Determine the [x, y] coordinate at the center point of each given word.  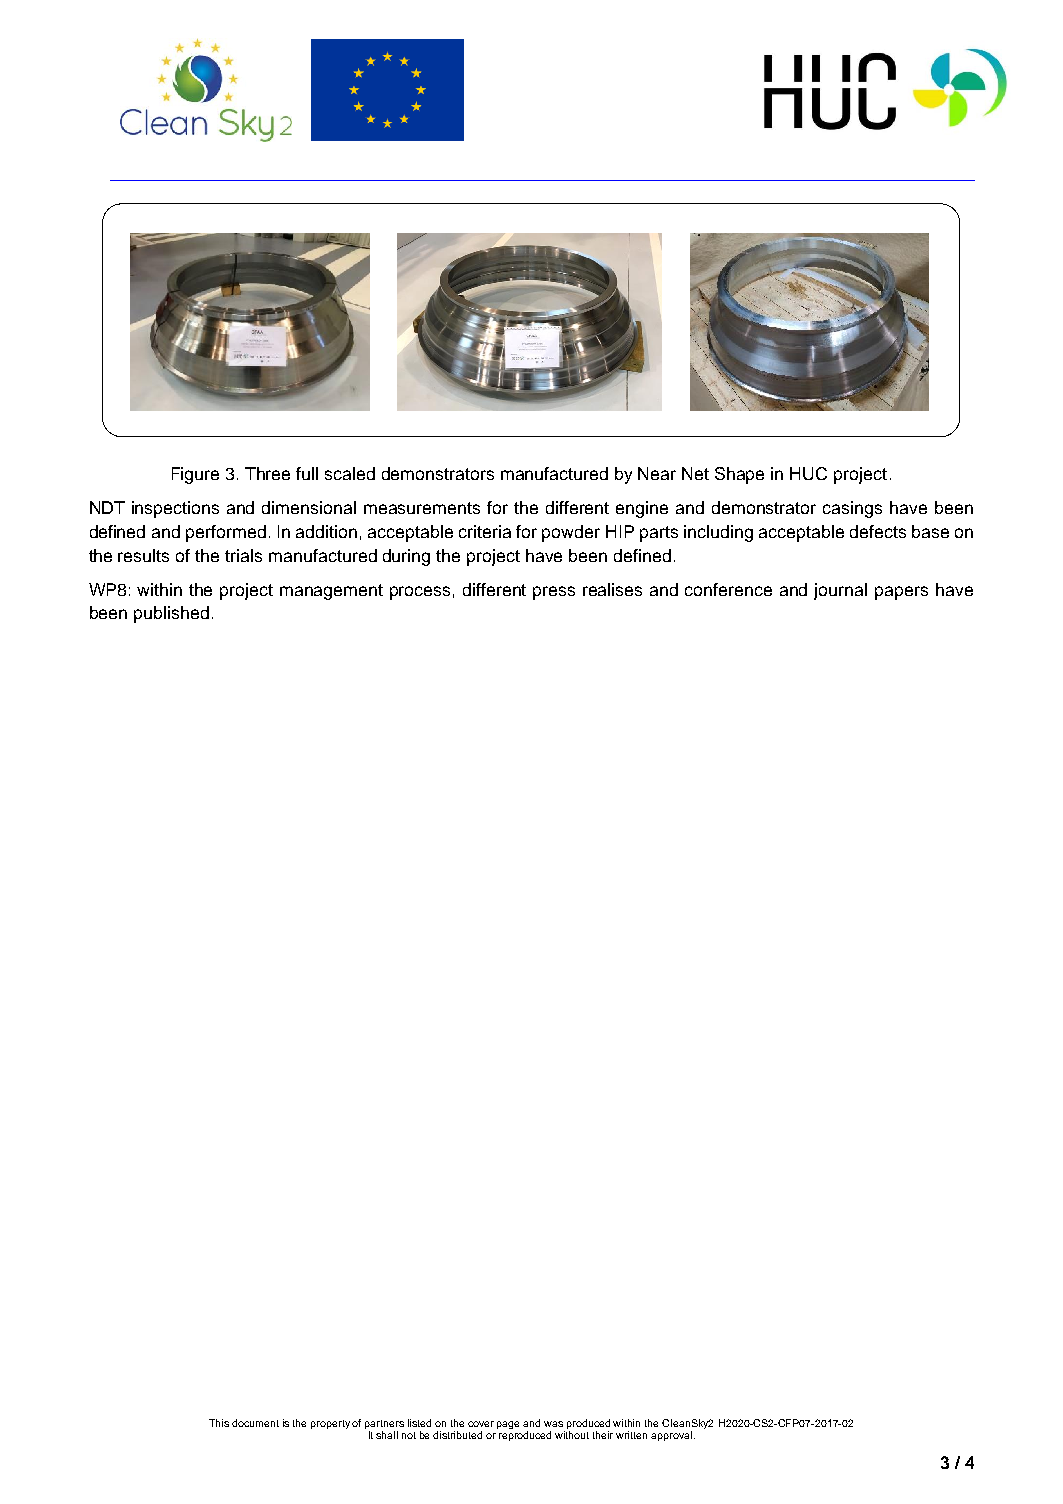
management [331, 592]
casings [852, 509]
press [554, 593]
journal [840, 591]
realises [612, 589]
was [553, 1424]
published [171, 614]
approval [671, 1436]
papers [901, 593]
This [219, 1423]
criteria [485, 531]
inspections [175, 509]
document [255, 1423]
